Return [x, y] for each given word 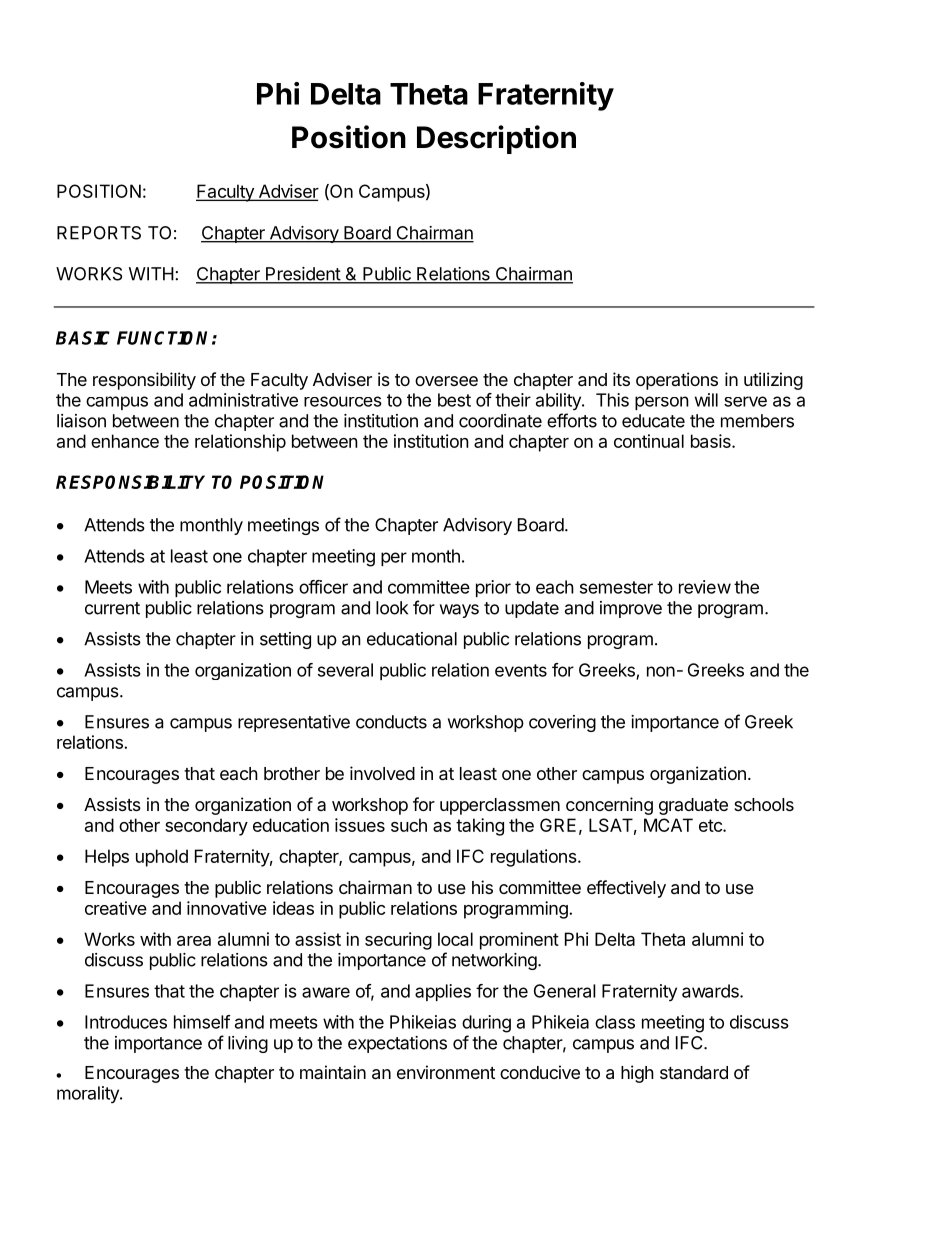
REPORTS [99, 233]
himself [202, 1022]
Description [496, 139]
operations [677, 381]
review [705, 587]
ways [459, 611]
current [112, 608]
